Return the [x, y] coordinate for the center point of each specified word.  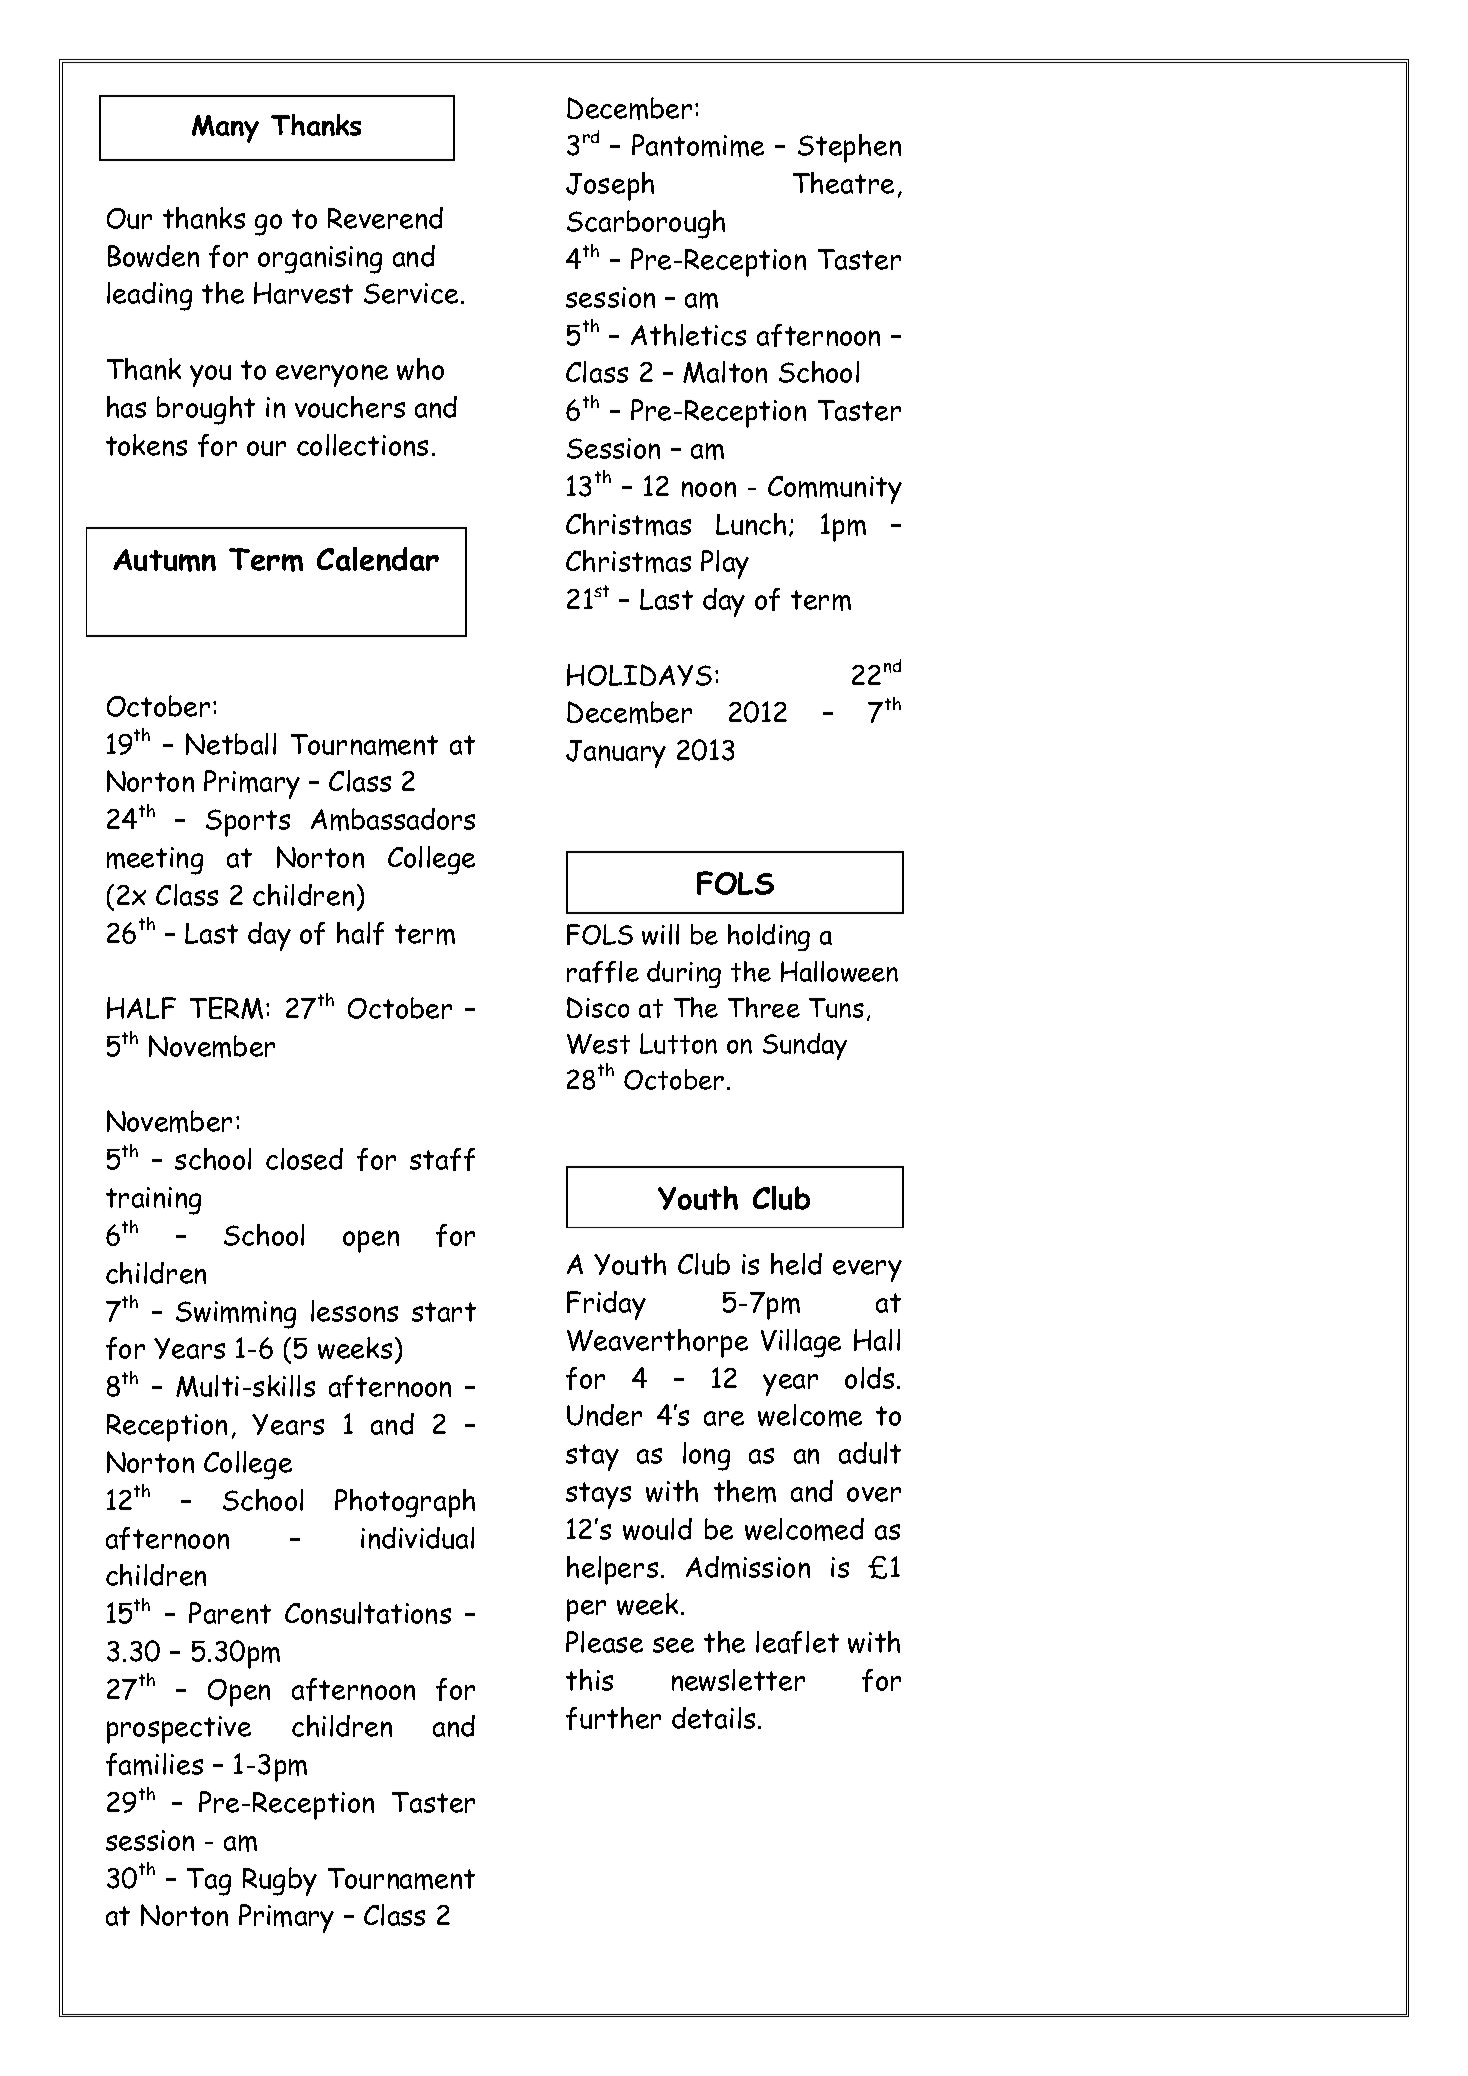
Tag [209, 1882]
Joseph [610, 186]
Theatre [843, 183]
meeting [155, 861]
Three [764, 1007]
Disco [598, 1007]
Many [225, 129]
